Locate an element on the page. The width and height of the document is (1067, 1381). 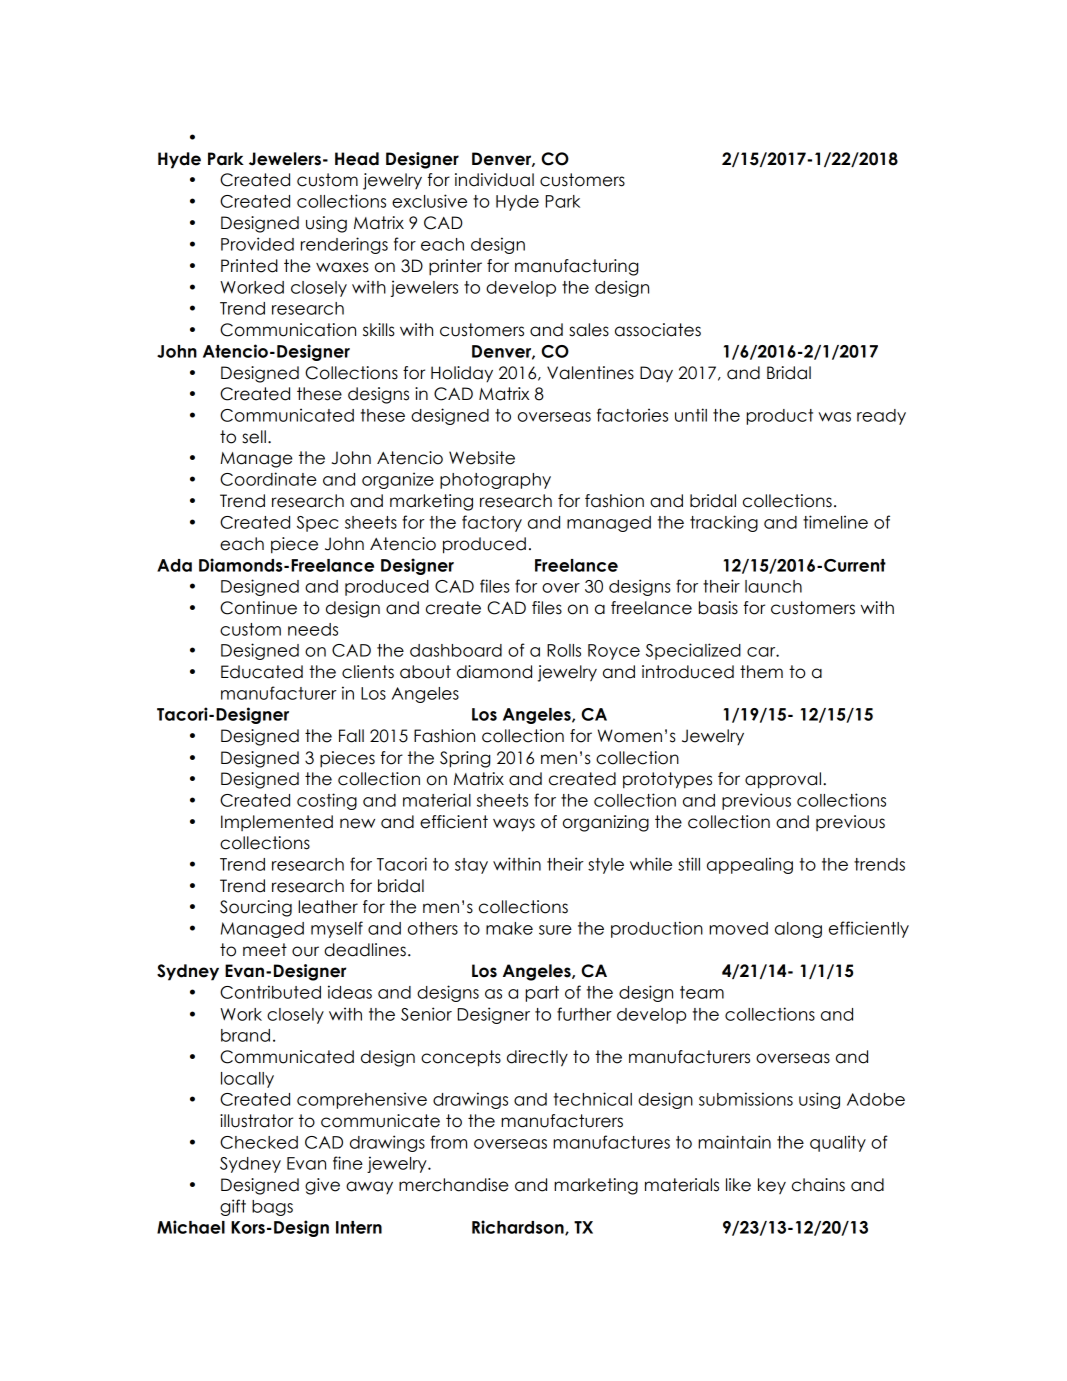
Richardson is located at coordinates (519, 1227).
